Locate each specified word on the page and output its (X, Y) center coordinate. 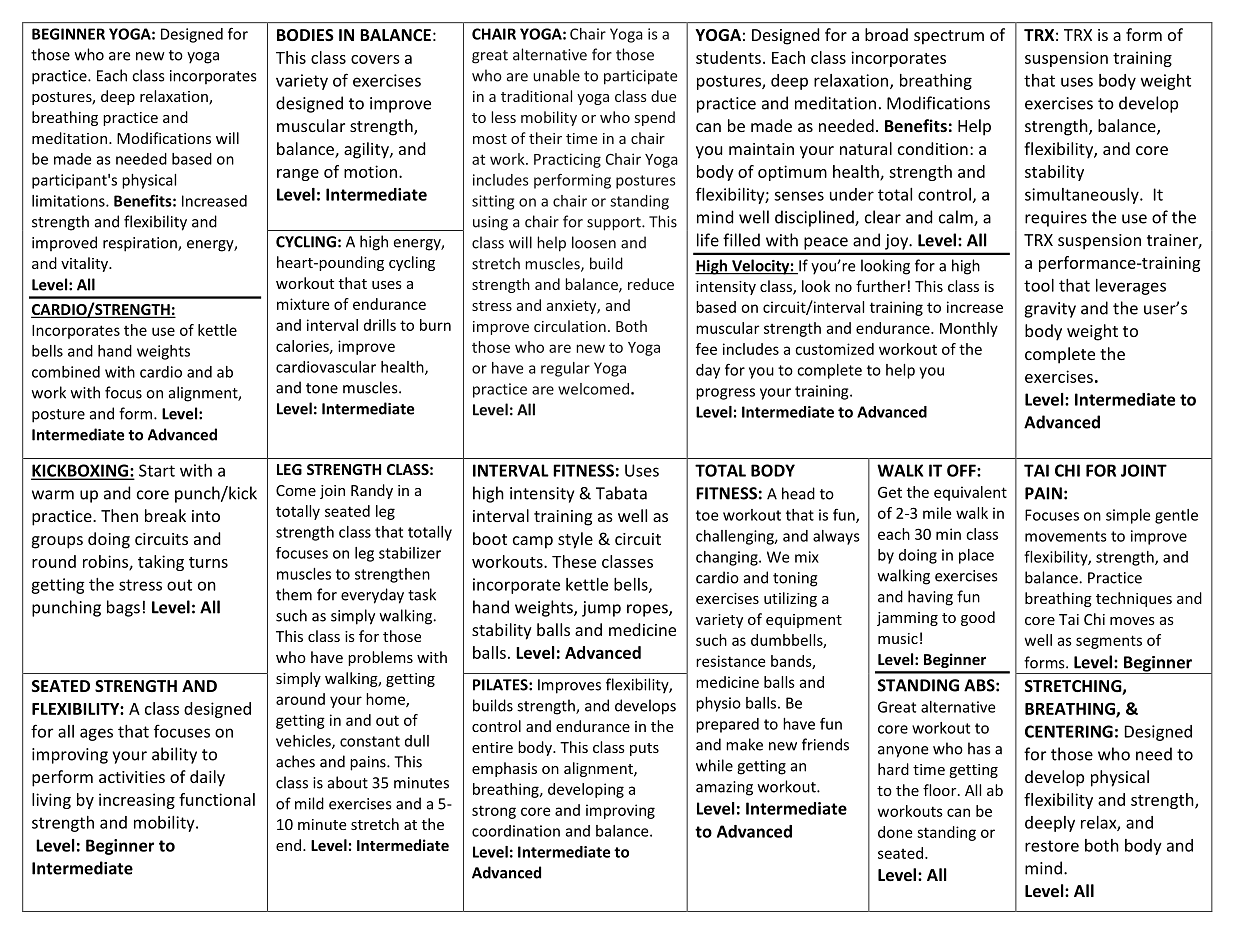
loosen (594, 242)
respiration (141, 244)
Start (157, 470)
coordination (516, 831)
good (978, 618)
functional (217, 799)
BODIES (305, 35)
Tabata (621, 493)
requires (1056, 219)
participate (640, 77)
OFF (962, 470)
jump (601, 609)
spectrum (949, 37)
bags (123, 608)
